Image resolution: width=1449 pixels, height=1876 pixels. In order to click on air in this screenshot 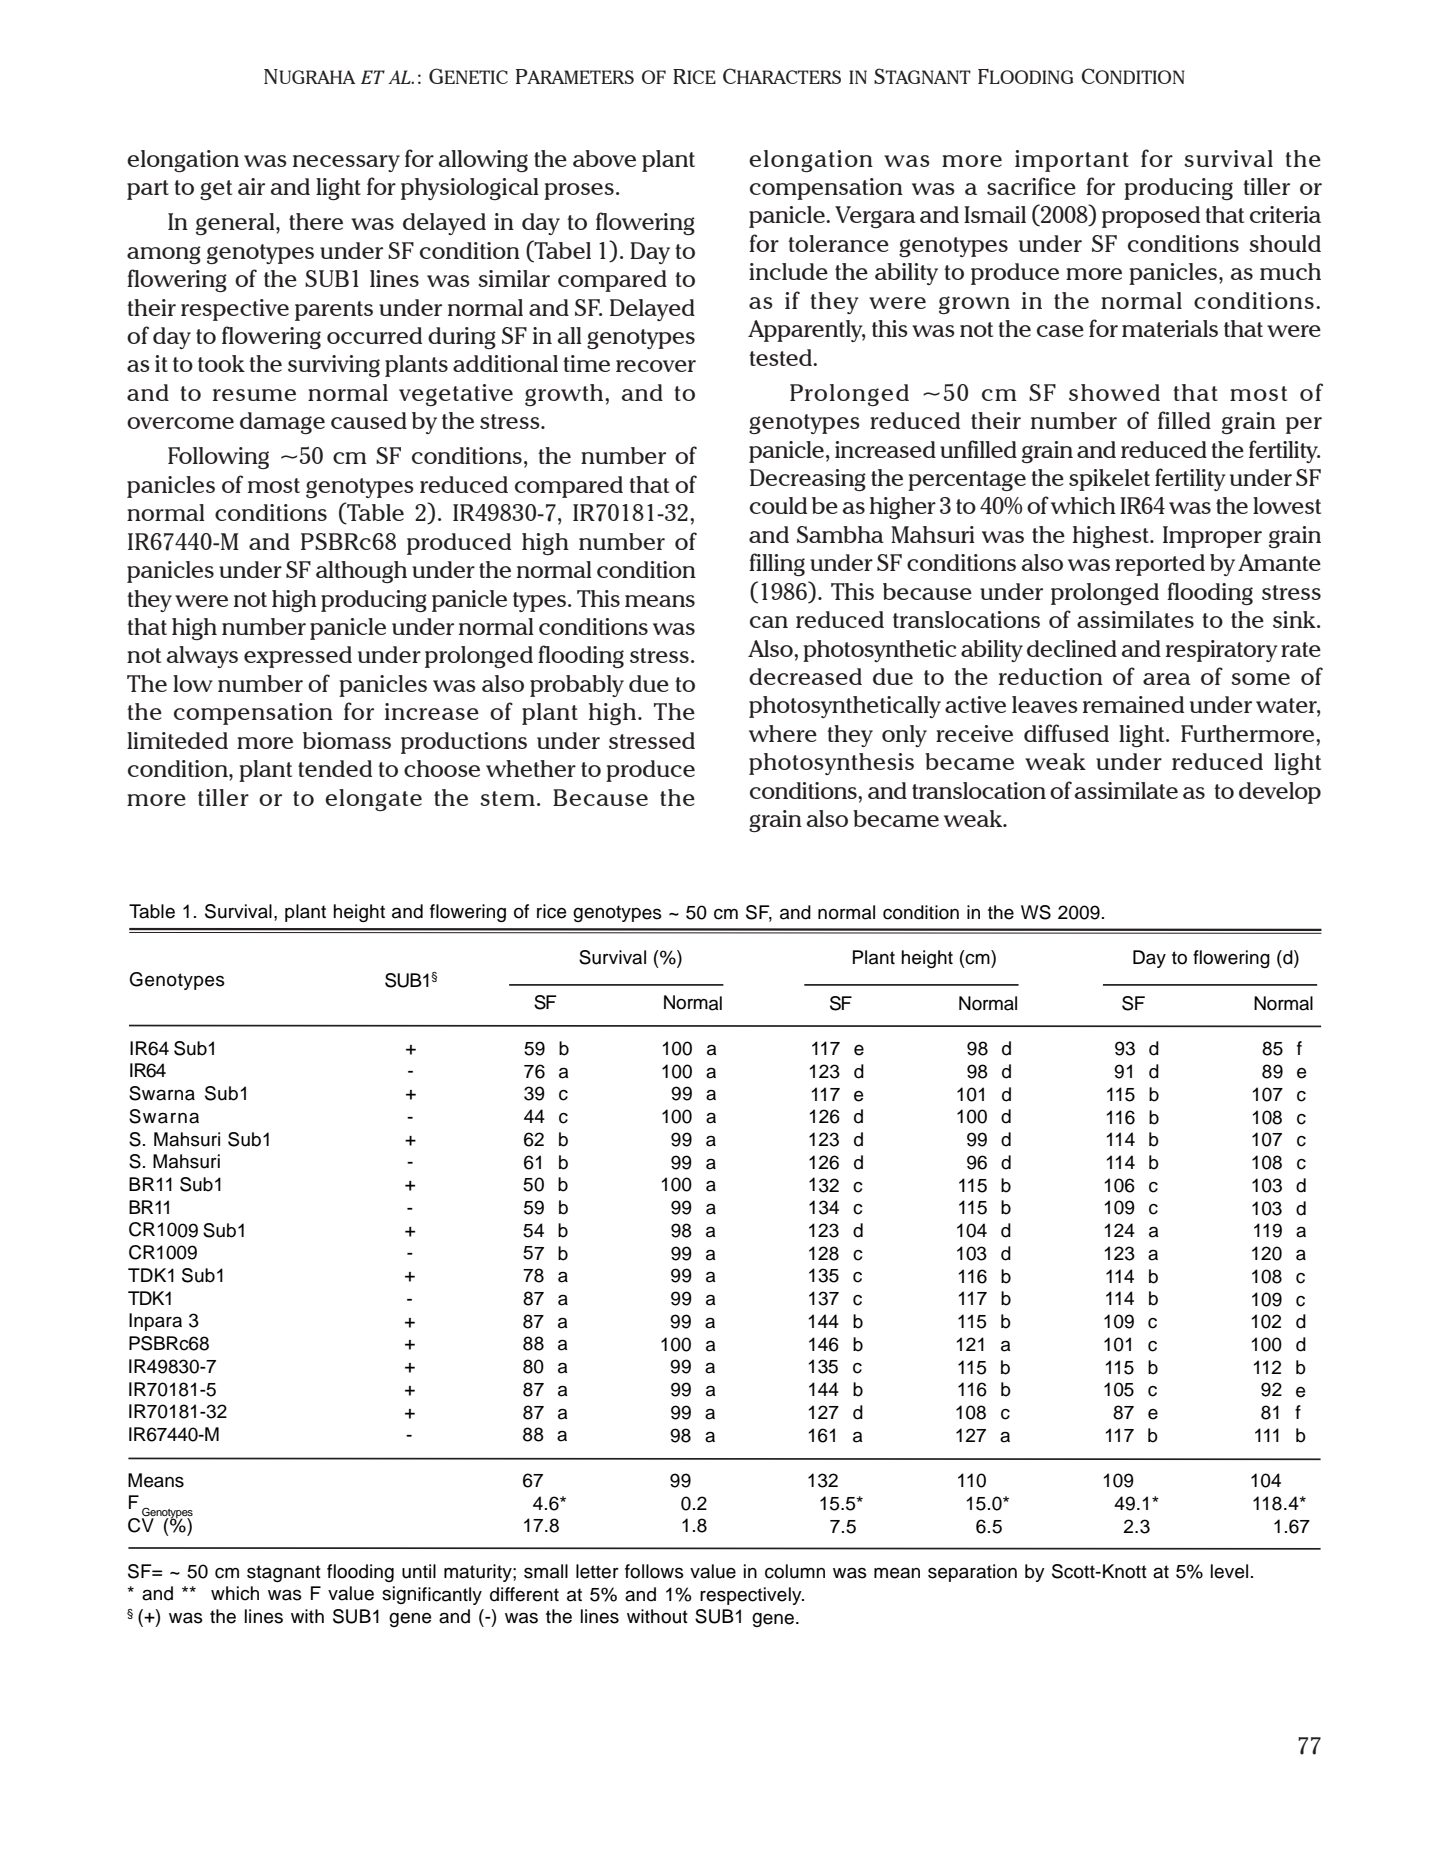, I will do `click(251, 186)`.
